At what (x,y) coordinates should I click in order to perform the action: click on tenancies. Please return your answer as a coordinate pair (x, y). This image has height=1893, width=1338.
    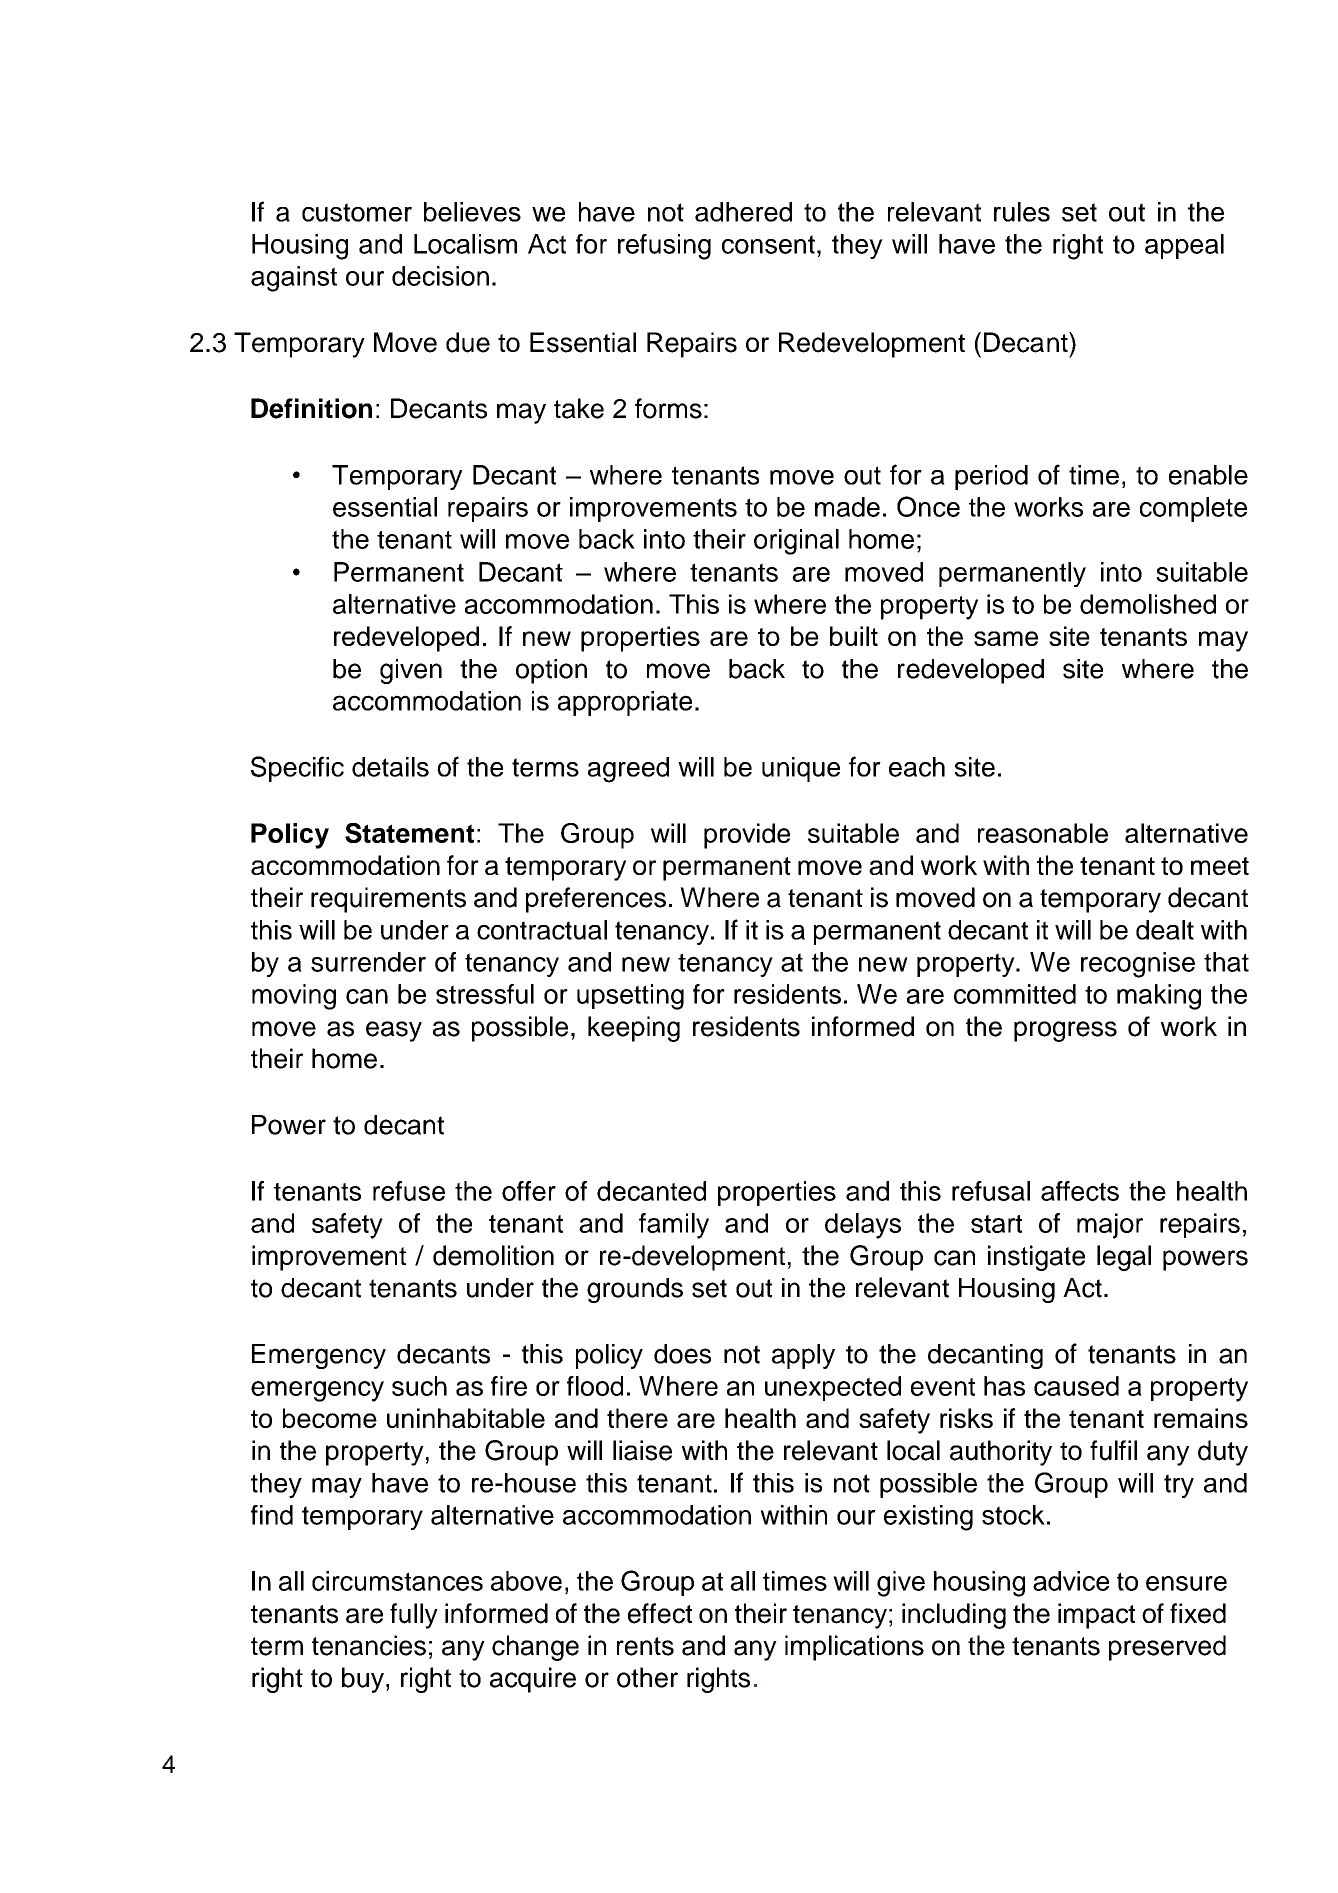
    Looking at the image, I should click on (369, 1645).
